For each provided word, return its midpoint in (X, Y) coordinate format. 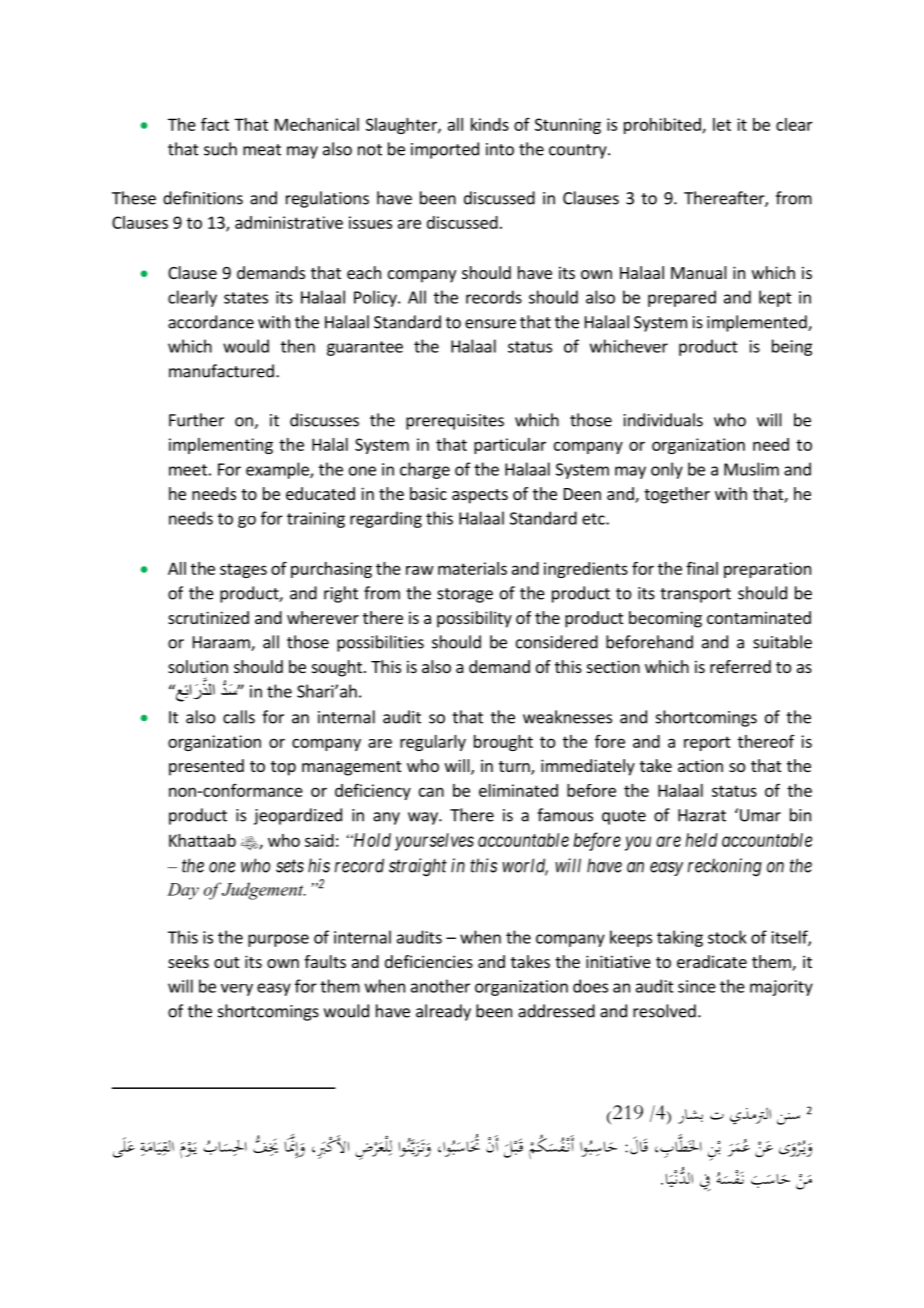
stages (243, 570)
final (702, 568)
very (237, 990)
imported (445, 150)
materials (472, 568)
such (220, 149)
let (722, 124)
